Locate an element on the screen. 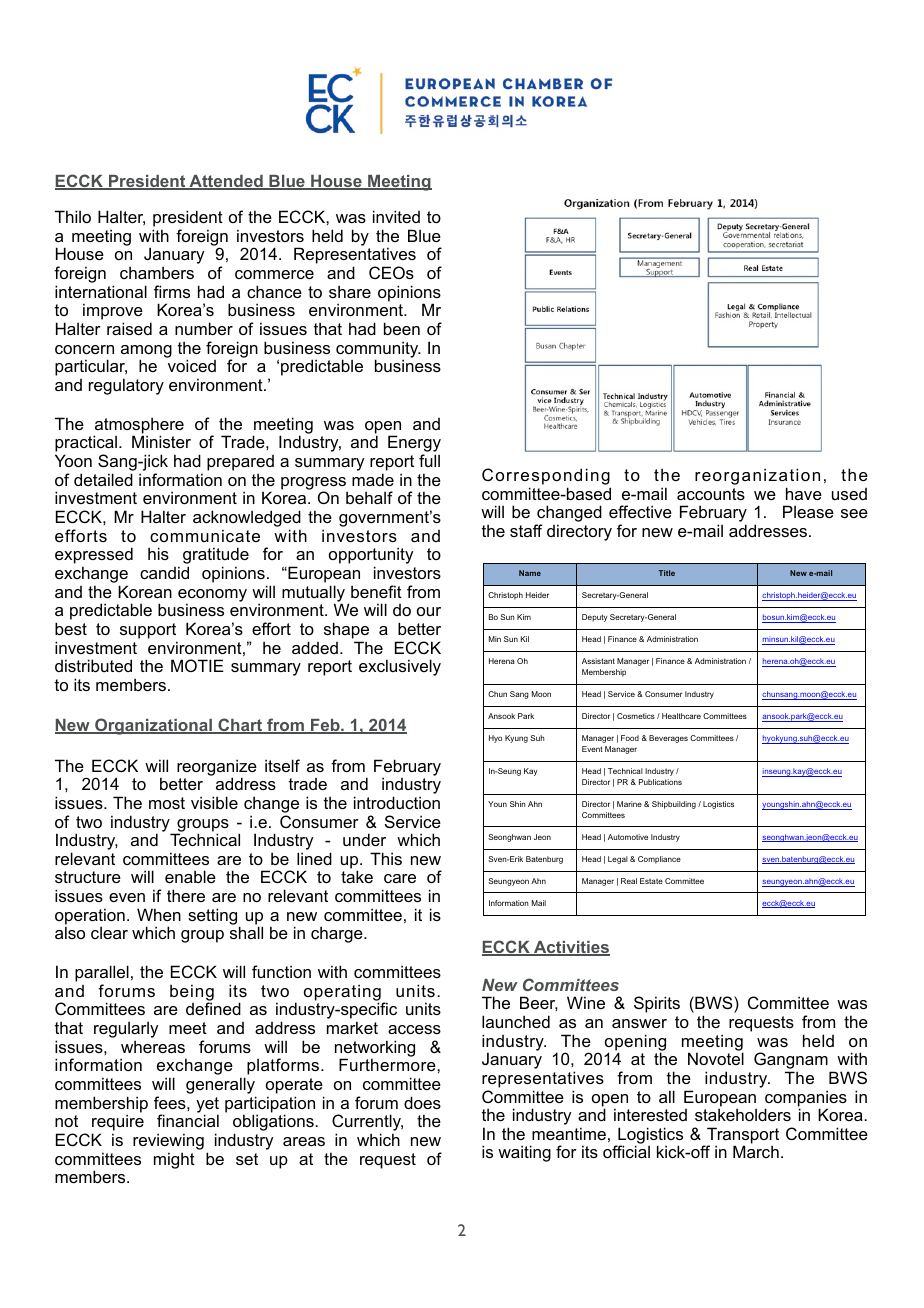 Image resolution: width=924 pixels, height=1308 pixels. reorganize is located at coordinates (217, 768).
